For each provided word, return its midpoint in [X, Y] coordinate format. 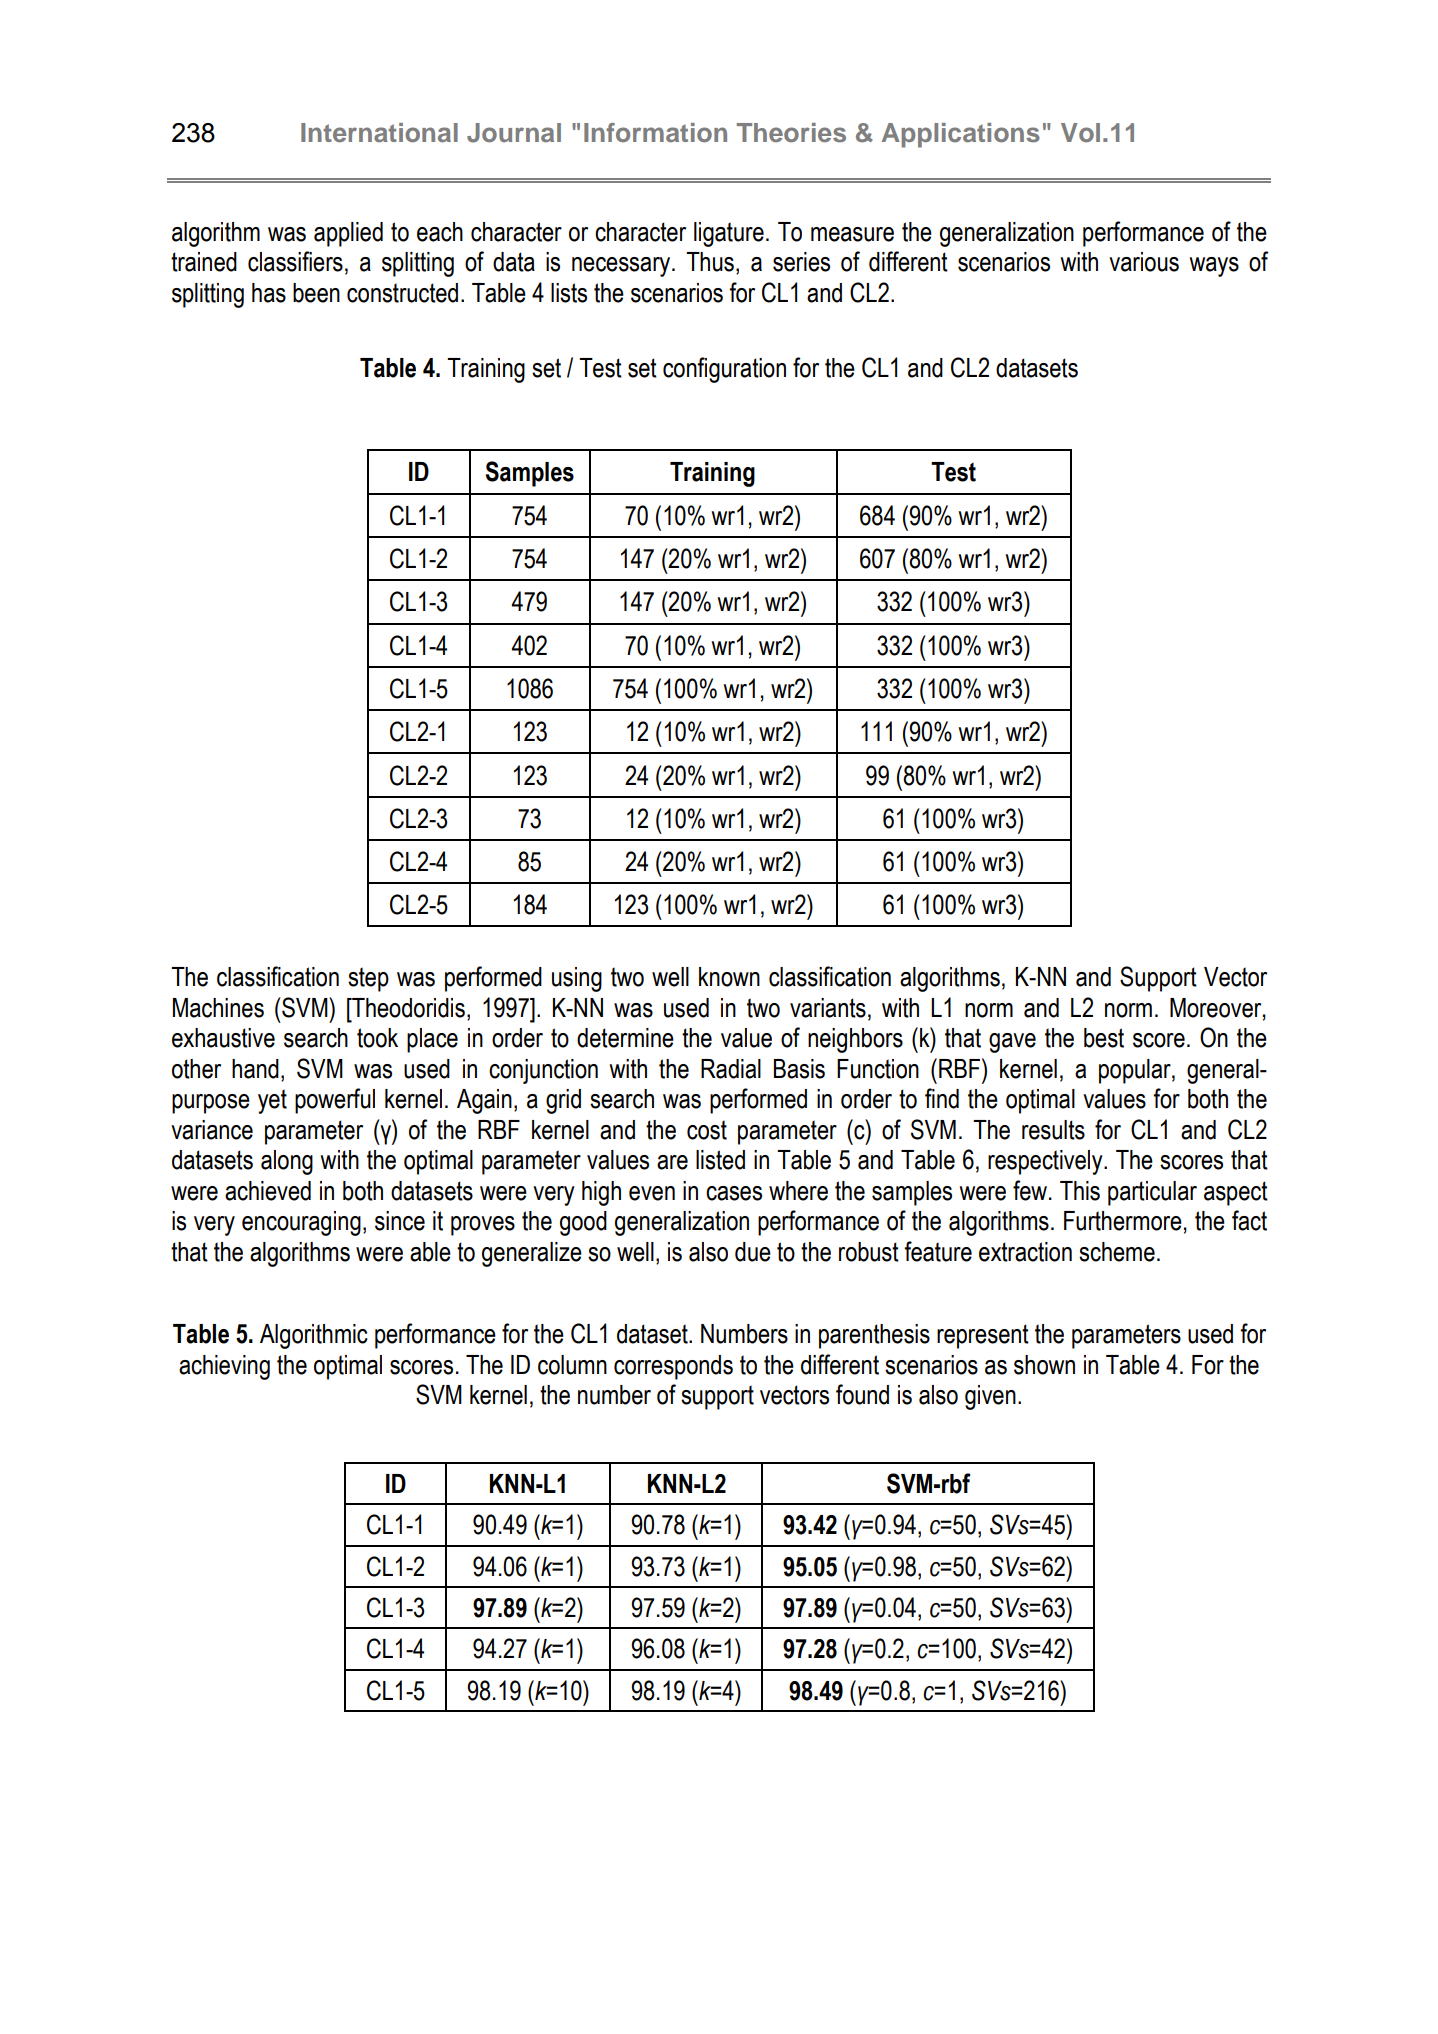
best [1104, 1038]
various [1144, 262]
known [729, 977]
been [316, 293]
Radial [731, 1069]
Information [655, 133]
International [379, 133]
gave [1012, 1043]
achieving [224, 1367]
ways [1214, 267]
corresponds [673, 1367]
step [368, 979]
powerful [335, 1101]
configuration [724, 370]
